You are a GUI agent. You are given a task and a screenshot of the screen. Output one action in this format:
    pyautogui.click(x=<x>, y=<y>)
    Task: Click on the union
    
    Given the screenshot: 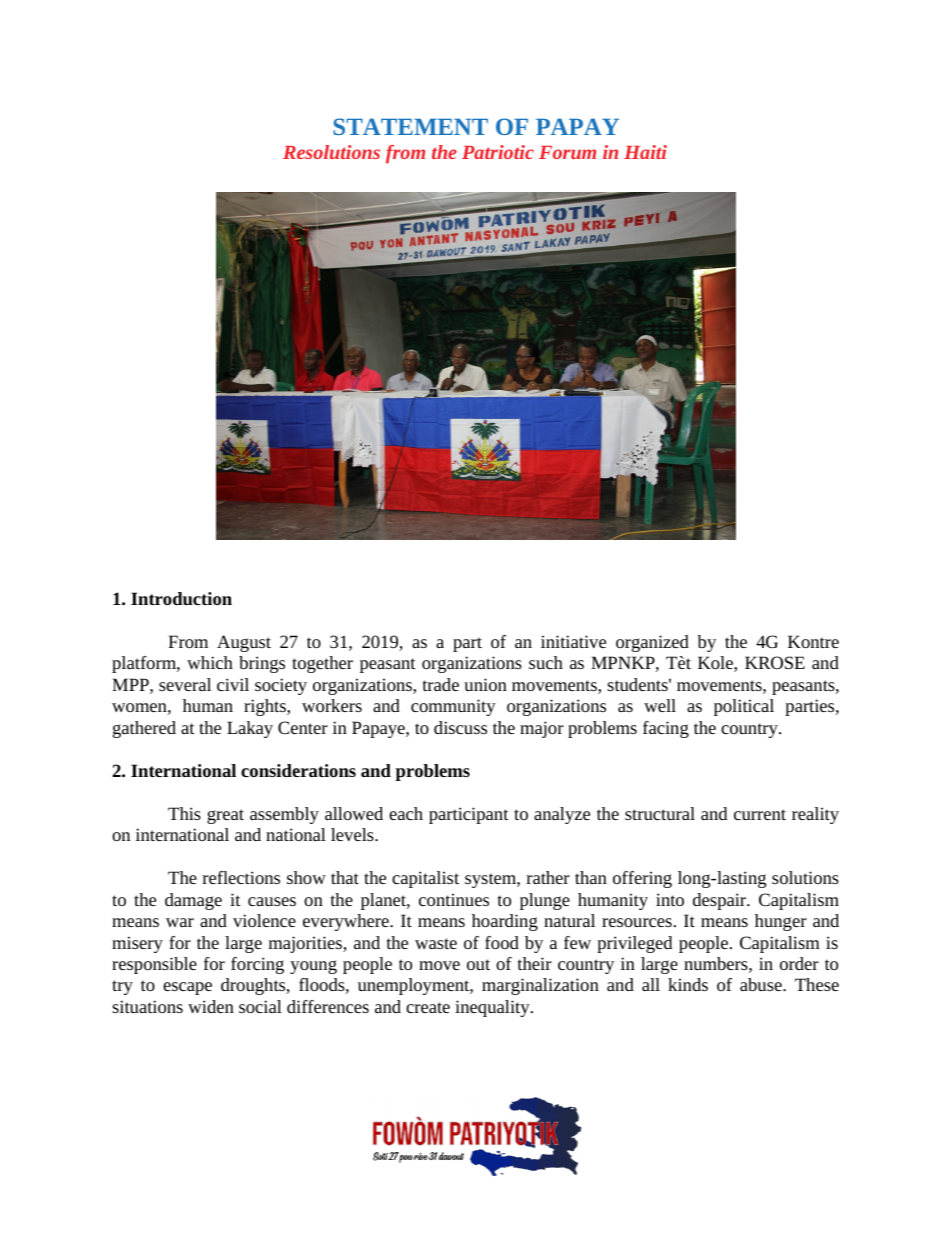 What is the action you would take?
    pyautogui.click(x=485, y=684)
